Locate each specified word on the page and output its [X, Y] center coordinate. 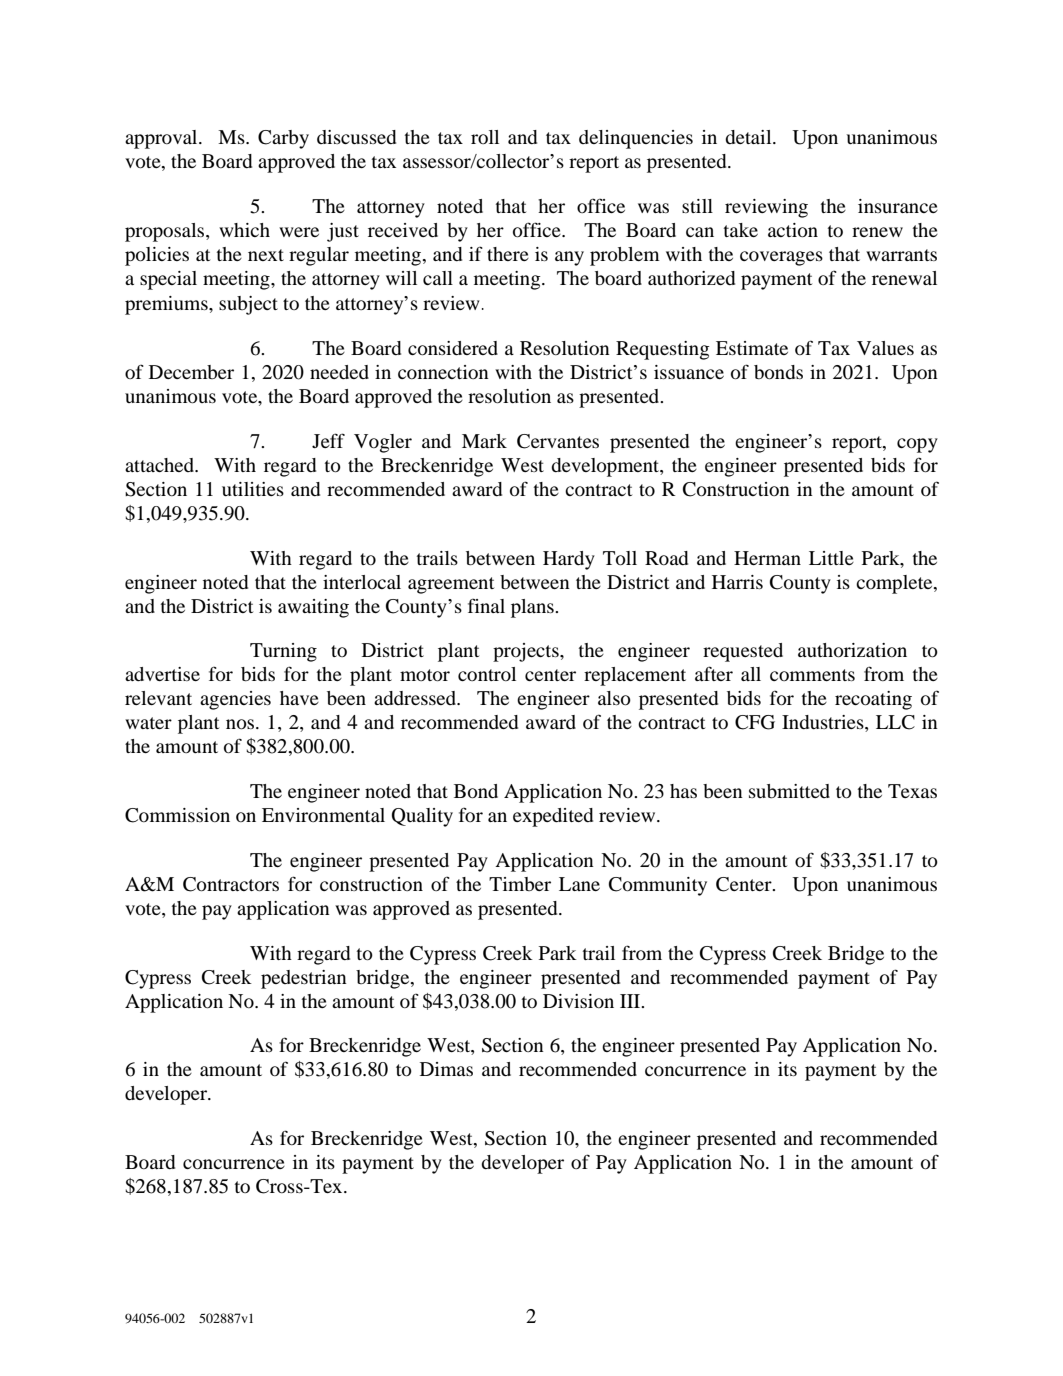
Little [831, 558]
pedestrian [304, 979]
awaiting [313, 608]
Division [578, 1001]
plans [533, 608]
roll [485, 137]
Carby [283, 139]
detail [749, 137]
